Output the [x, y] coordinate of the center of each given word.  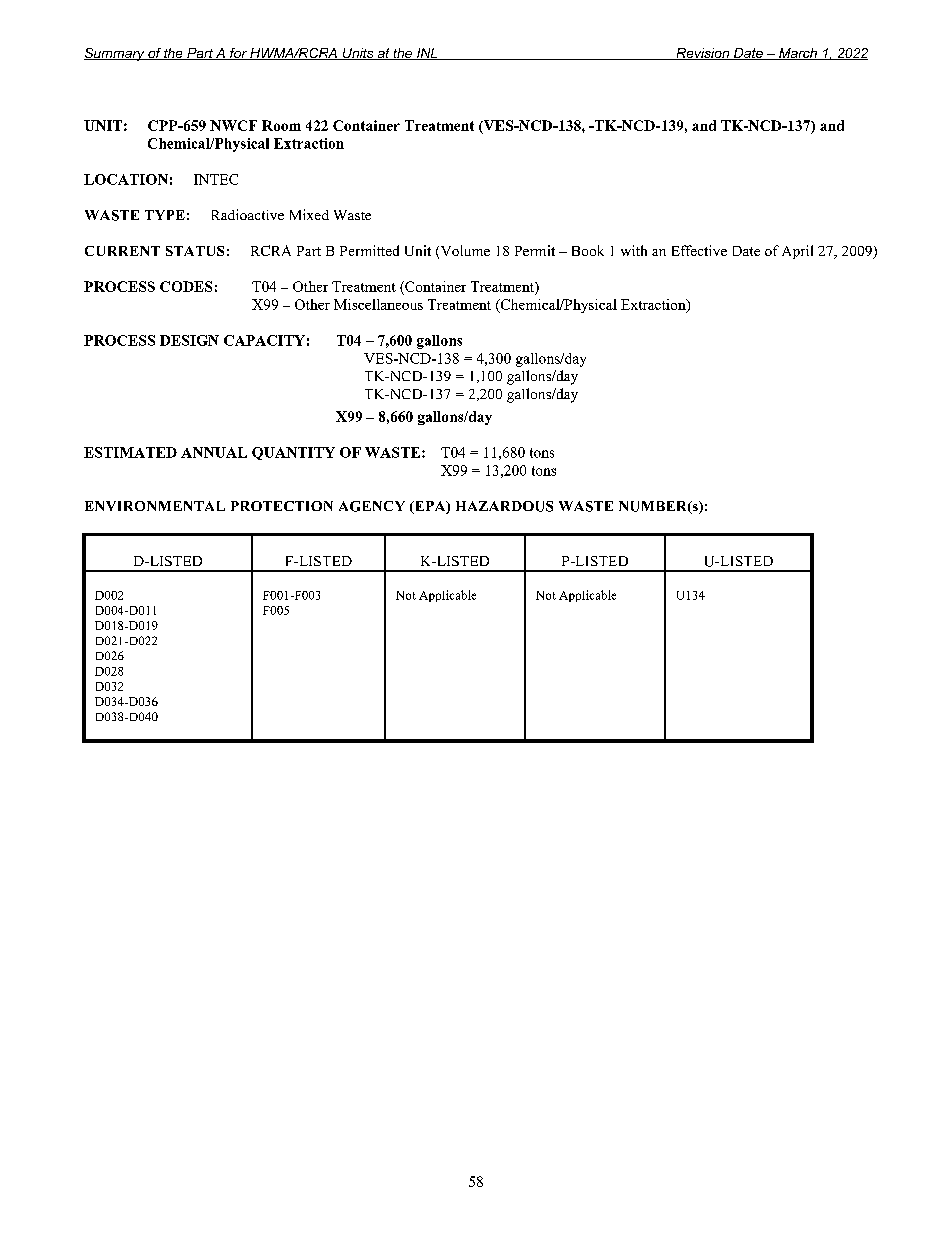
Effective [699, 250]
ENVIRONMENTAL [155, 506]
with [634, 250]
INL [427, 54]
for [238, 54]
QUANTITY [293, 453]
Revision [703, 54]
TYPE [165, 215]
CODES [186, 286]
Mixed [309, 214]
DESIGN [189, 340]
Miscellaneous [378, 304]
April [797, 252]
